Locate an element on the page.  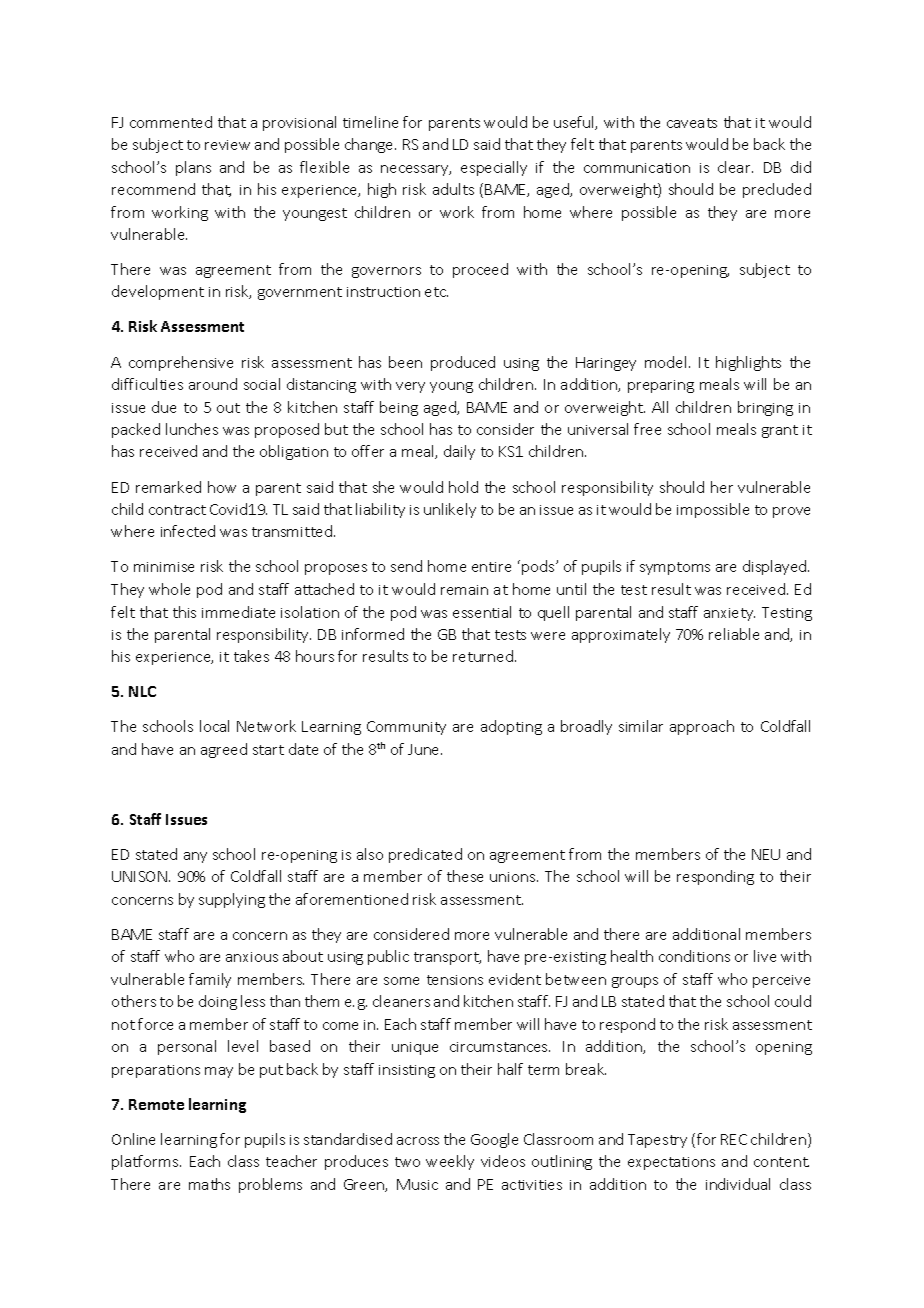
especially is located at coordinates (494, 168).
